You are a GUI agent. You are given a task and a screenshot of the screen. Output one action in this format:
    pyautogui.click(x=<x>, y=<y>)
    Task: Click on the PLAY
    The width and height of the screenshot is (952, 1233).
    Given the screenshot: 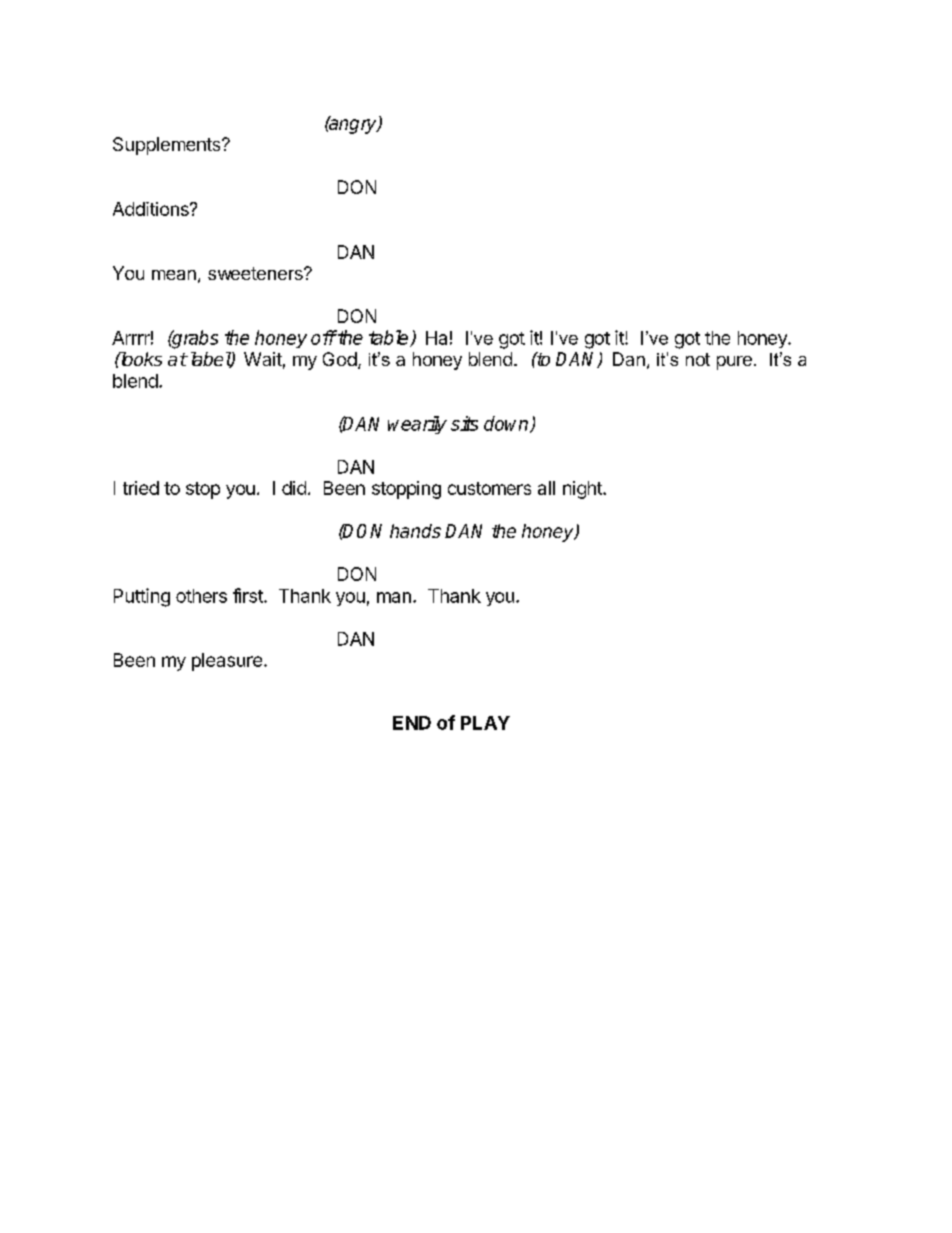 What is the action you would take?
    pyautogui.click(x=485, y=723)
